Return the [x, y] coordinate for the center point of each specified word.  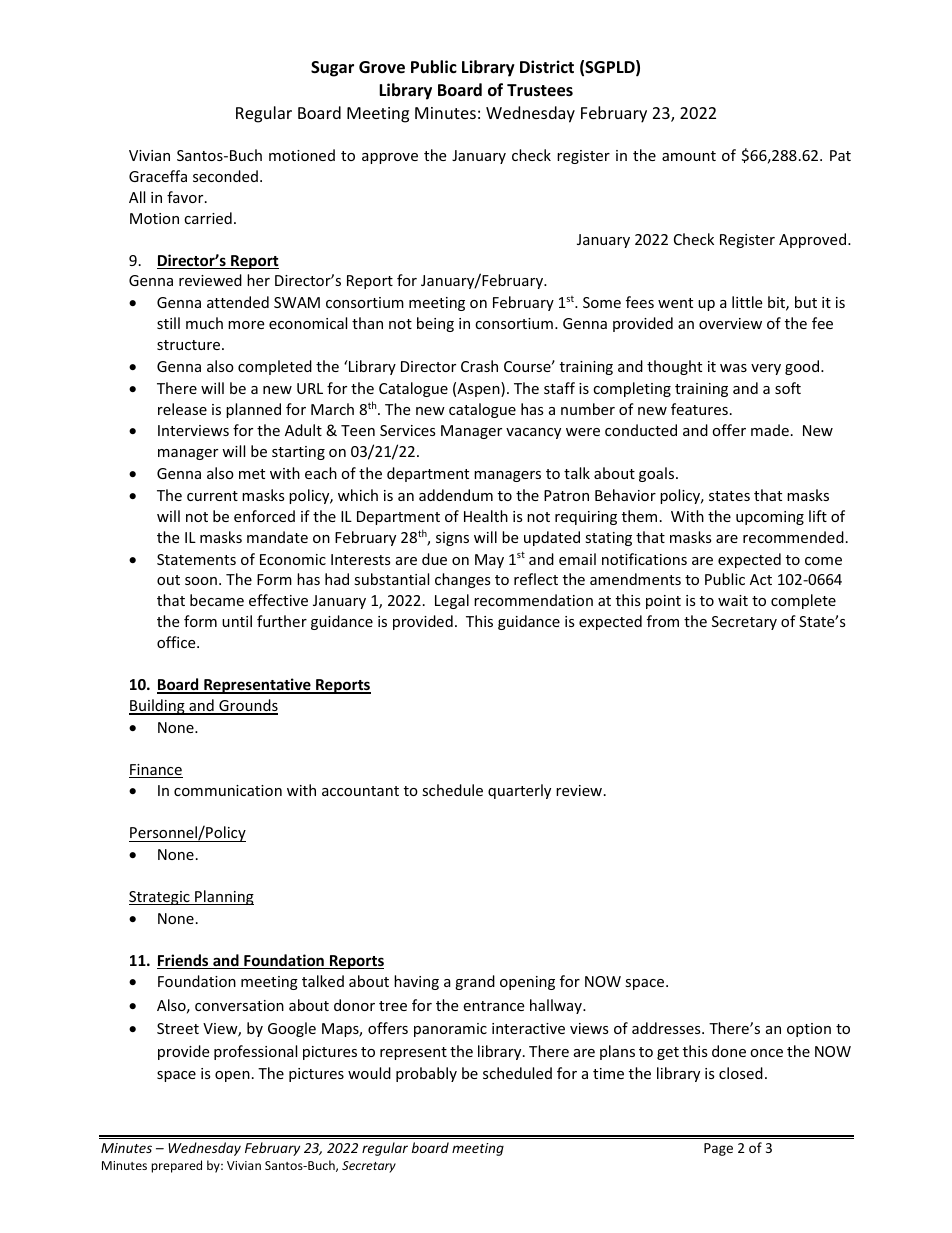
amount [689, 156]
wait [733, 600]
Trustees [540, 90]
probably [426, 1074]
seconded [225, 176]
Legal [452, 601]
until [237, 621]
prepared [176, 1166]
